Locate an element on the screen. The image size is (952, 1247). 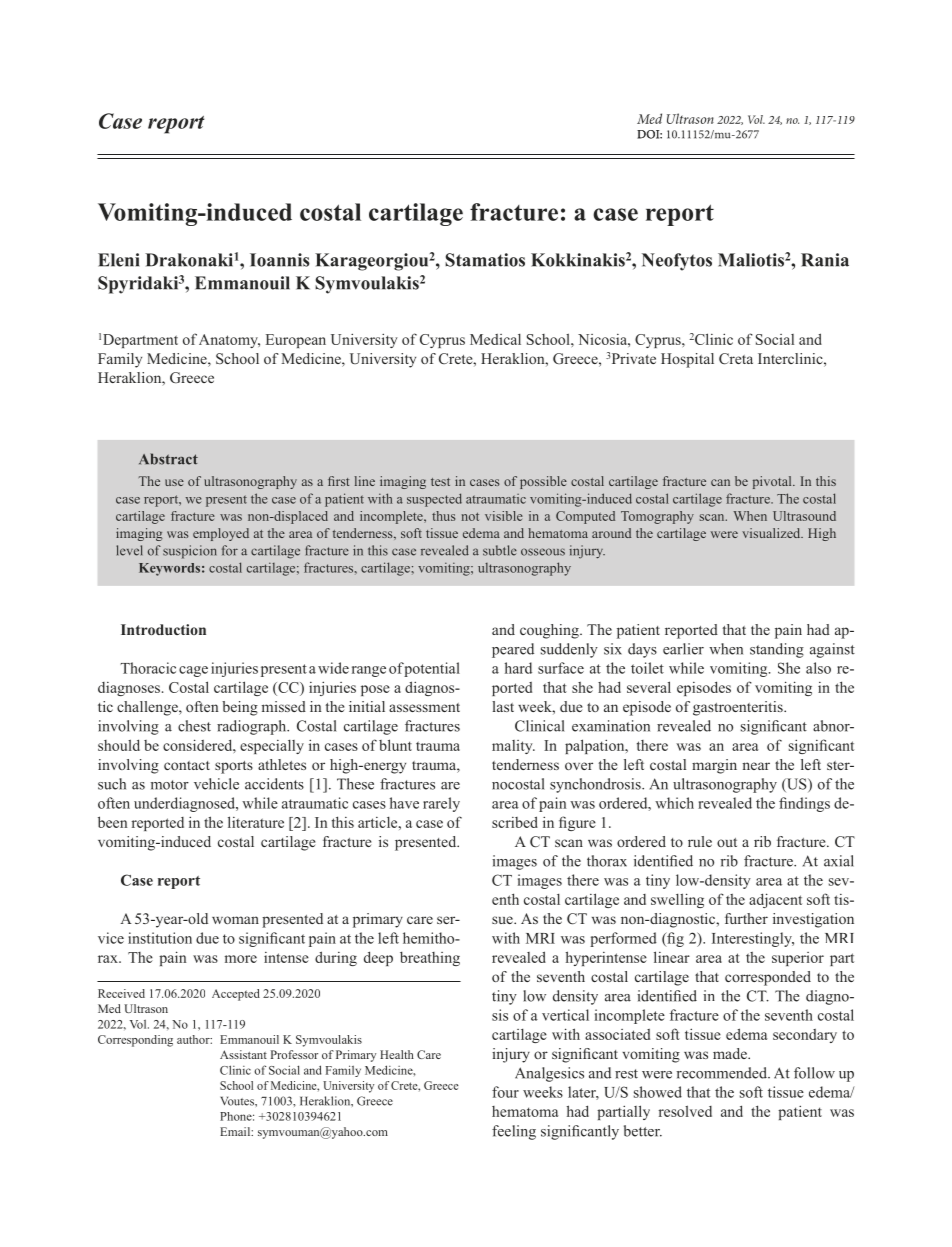
Medical is located at coordinates (495, 339).
